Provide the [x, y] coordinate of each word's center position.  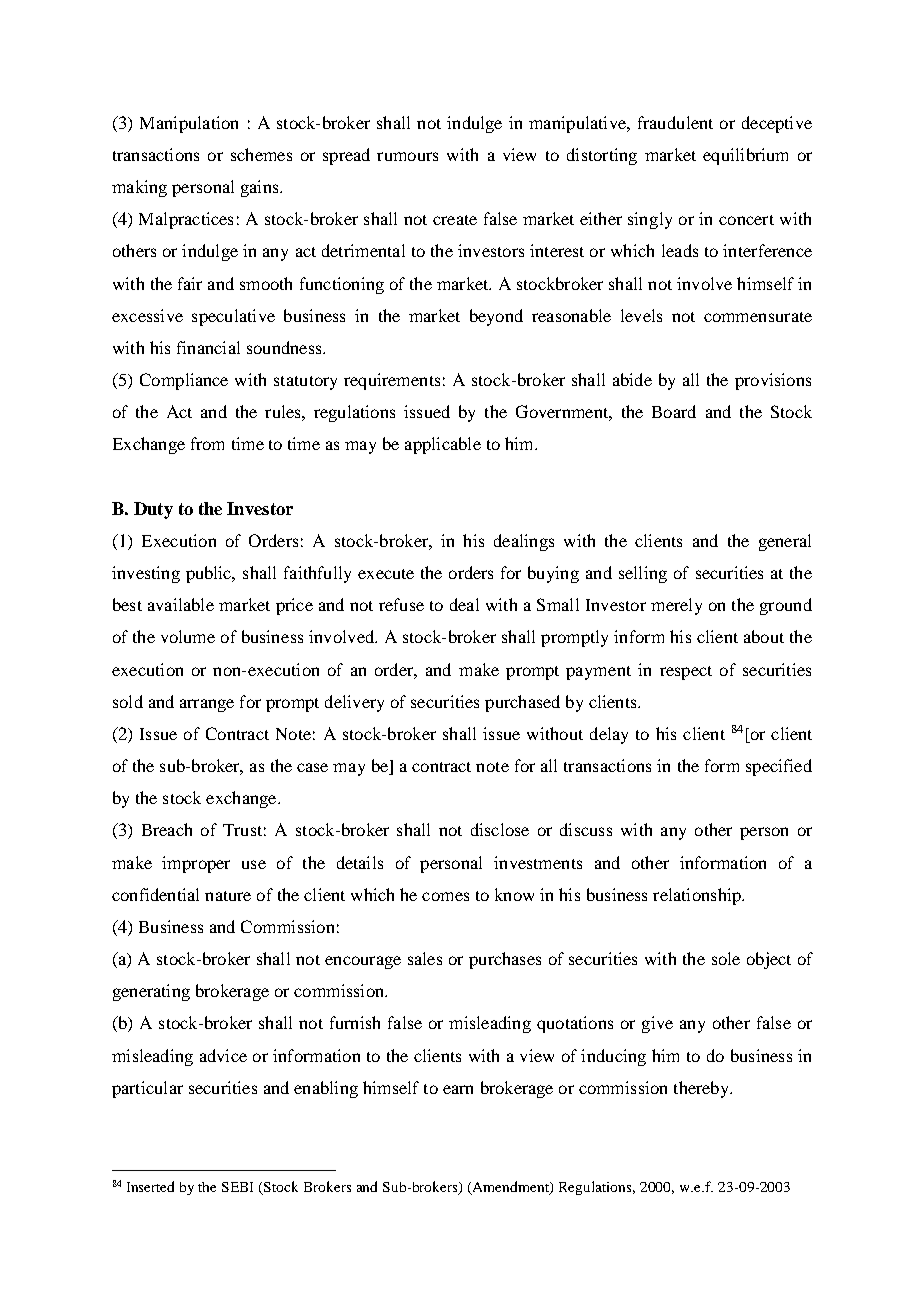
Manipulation [189, 124]
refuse [401, 604]
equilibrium [745, 156]
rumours [407, 156]
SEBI [237, 1187]
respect [686, 673]
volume [188, 636]
